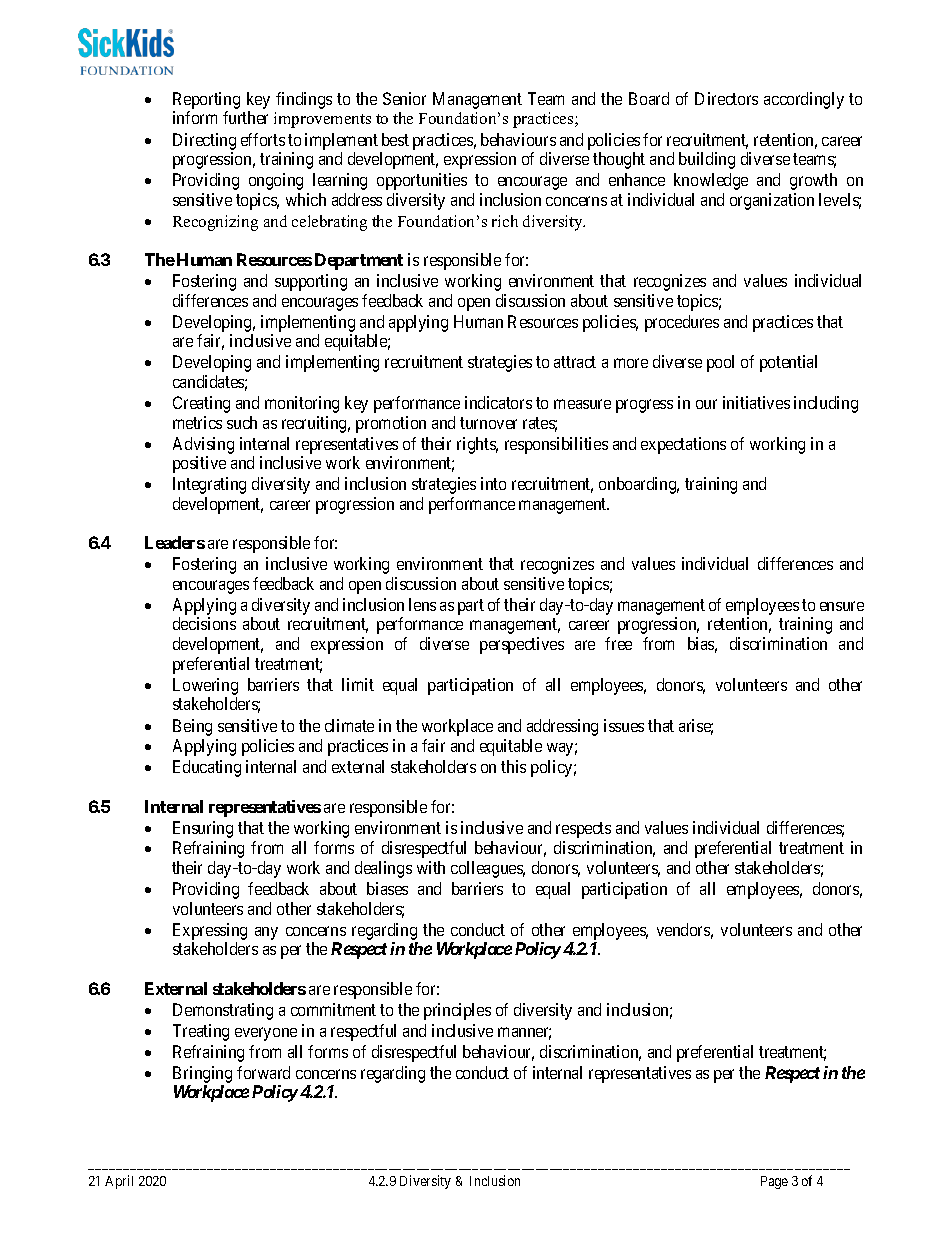 The height and width of the screenshot is (1233, 952). What do you see at coordinates (524, 1033) in the screenshot?
I see `manner` at bounding box center [524, 1033].
